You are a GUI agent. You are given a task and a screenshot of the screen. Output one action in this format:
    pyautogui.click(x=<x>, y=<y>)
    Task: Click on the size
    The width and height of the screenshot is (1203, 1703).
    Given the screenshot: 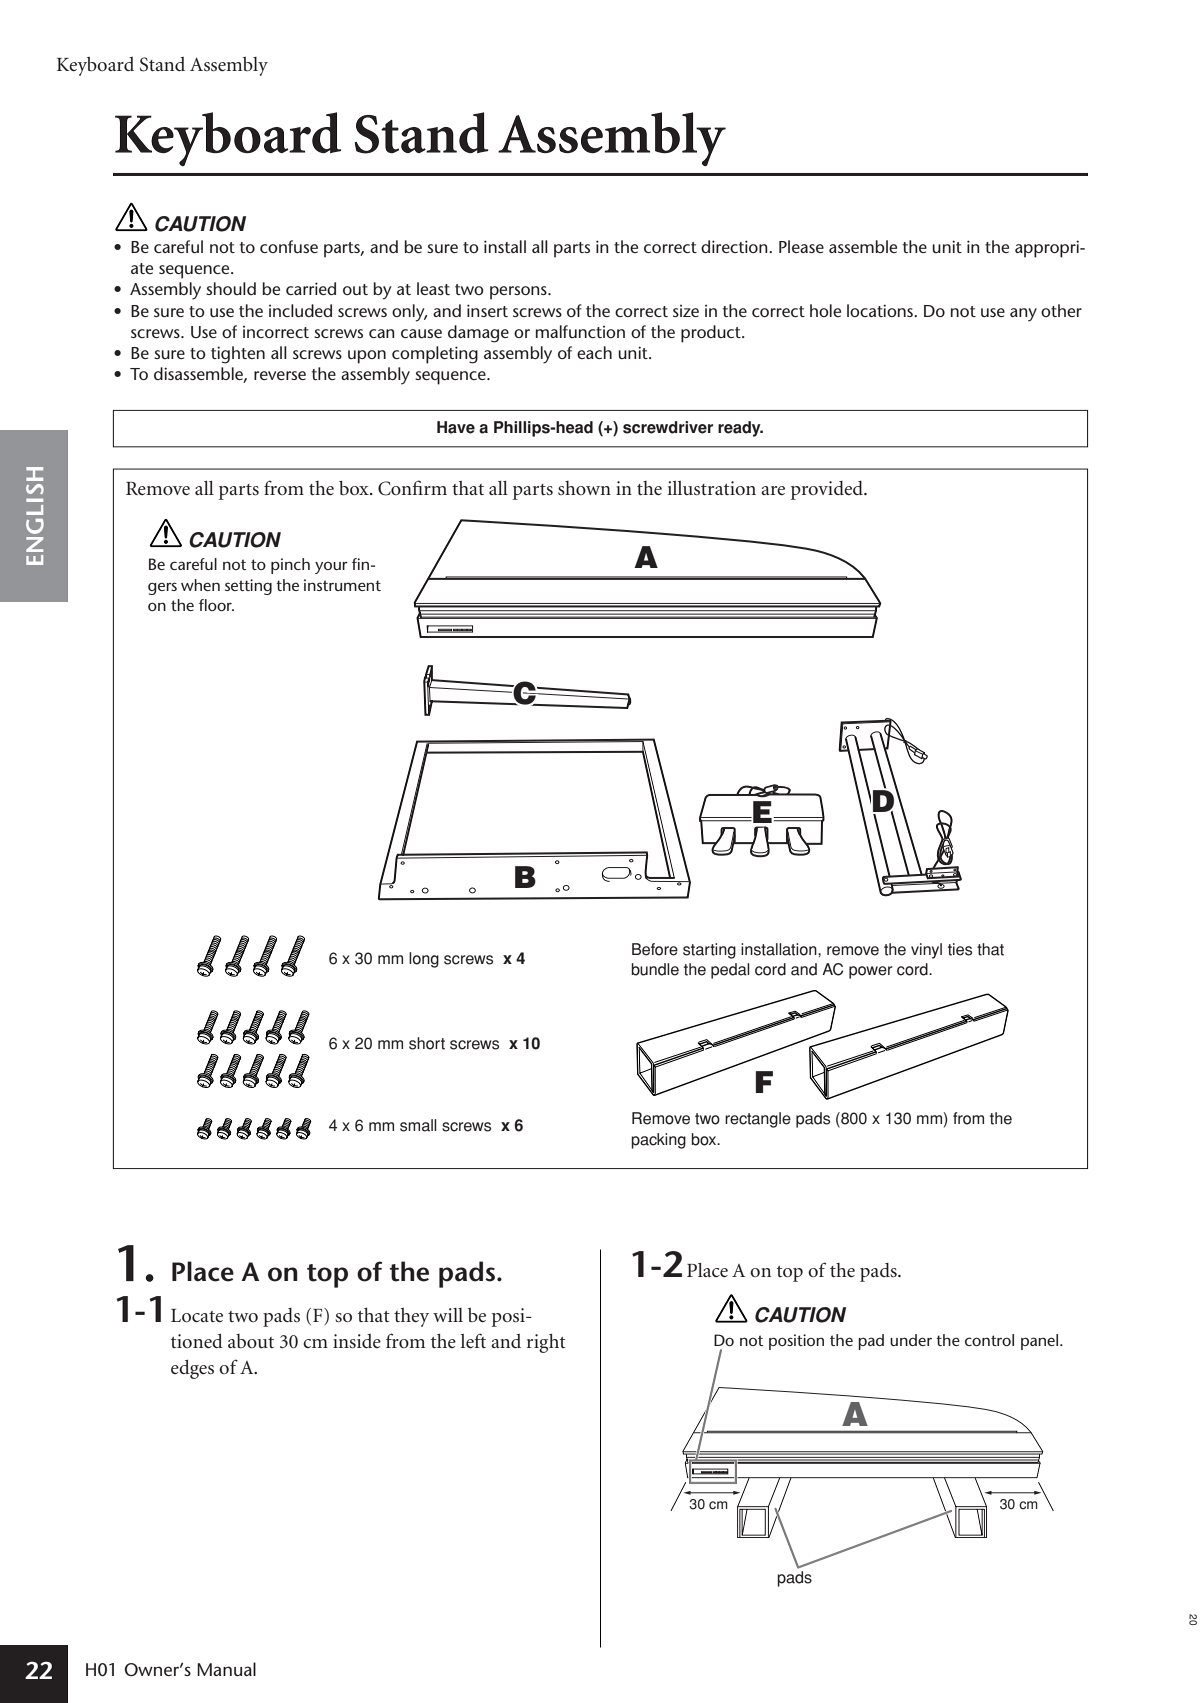 What is the action you would take?
    pyautogui.click(x=686, y=311)
